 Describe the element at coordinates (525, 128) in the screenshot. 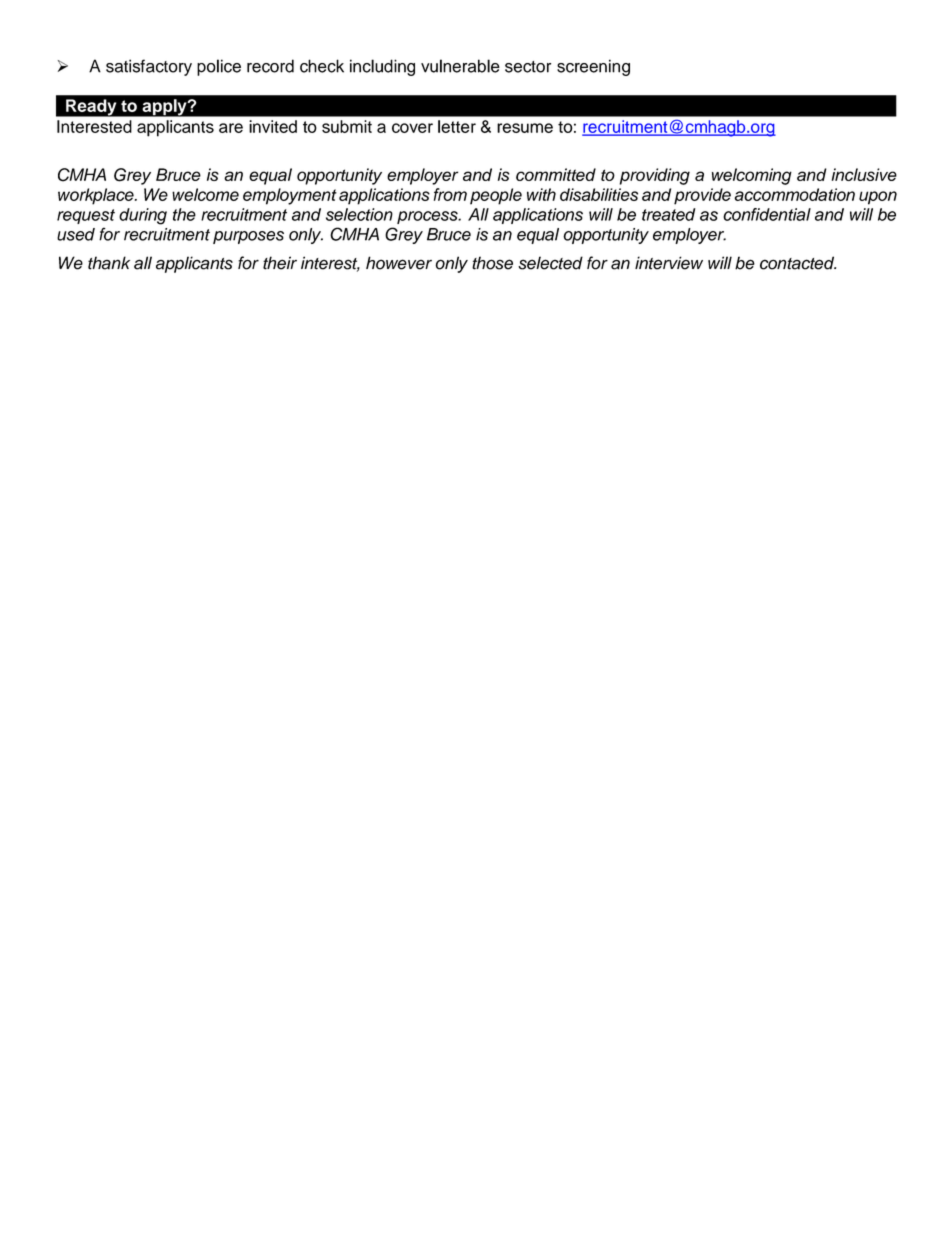

I see `resume` at that location.
